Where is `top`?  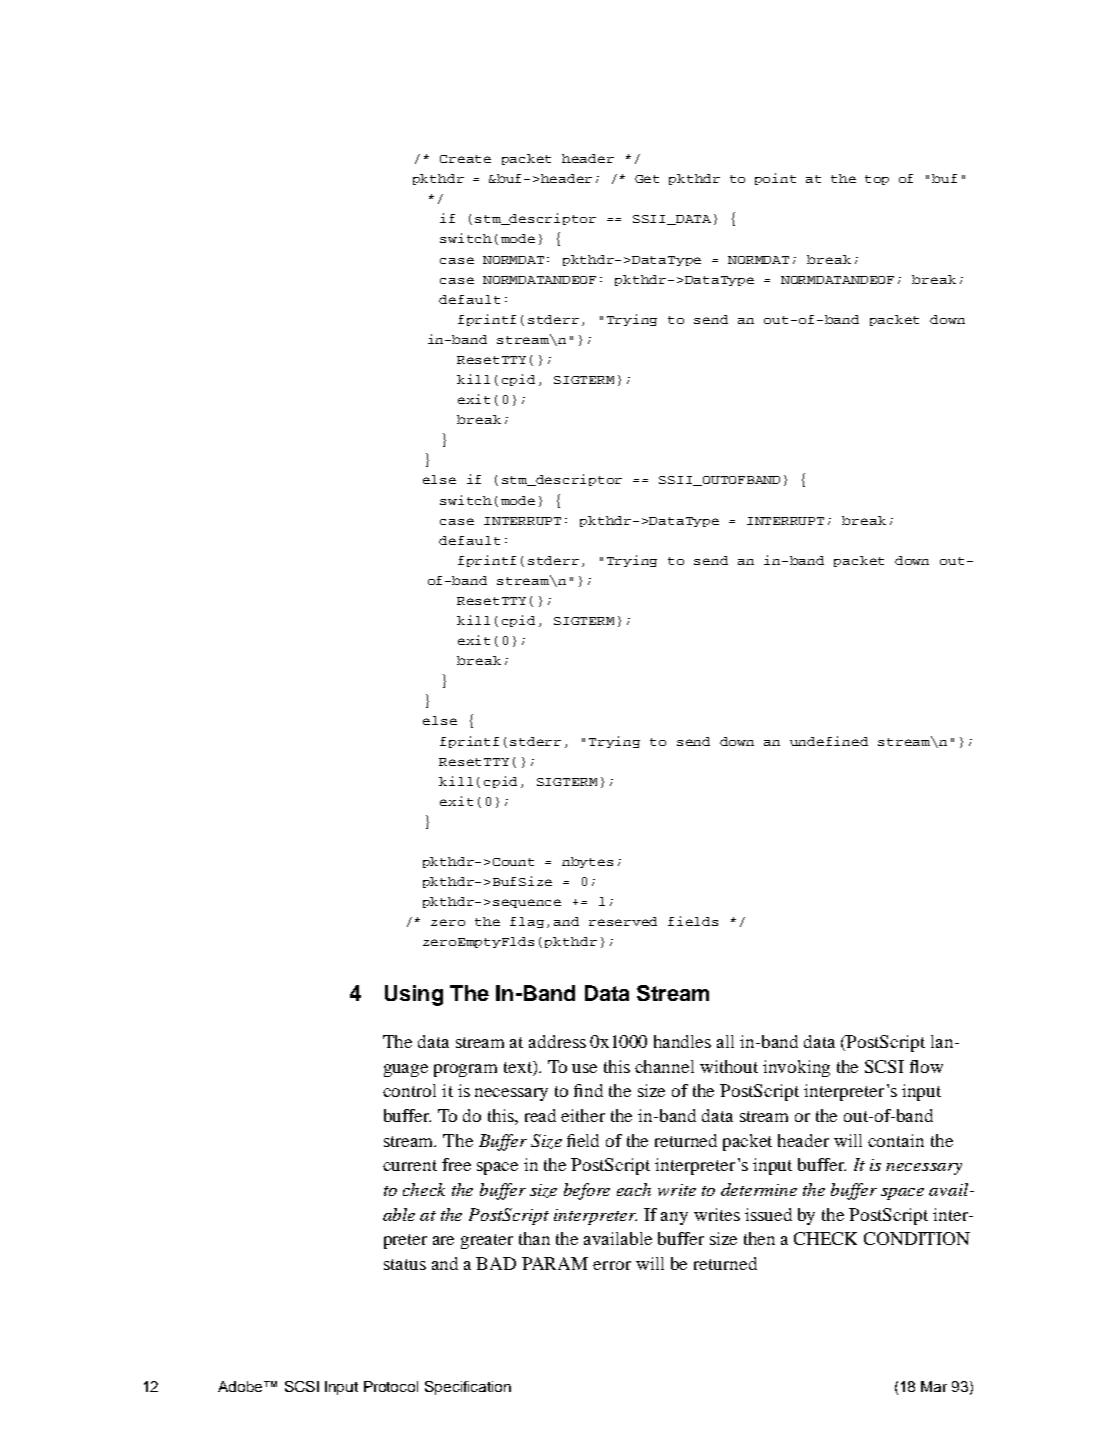 top is located at coordinates (877, 180).
